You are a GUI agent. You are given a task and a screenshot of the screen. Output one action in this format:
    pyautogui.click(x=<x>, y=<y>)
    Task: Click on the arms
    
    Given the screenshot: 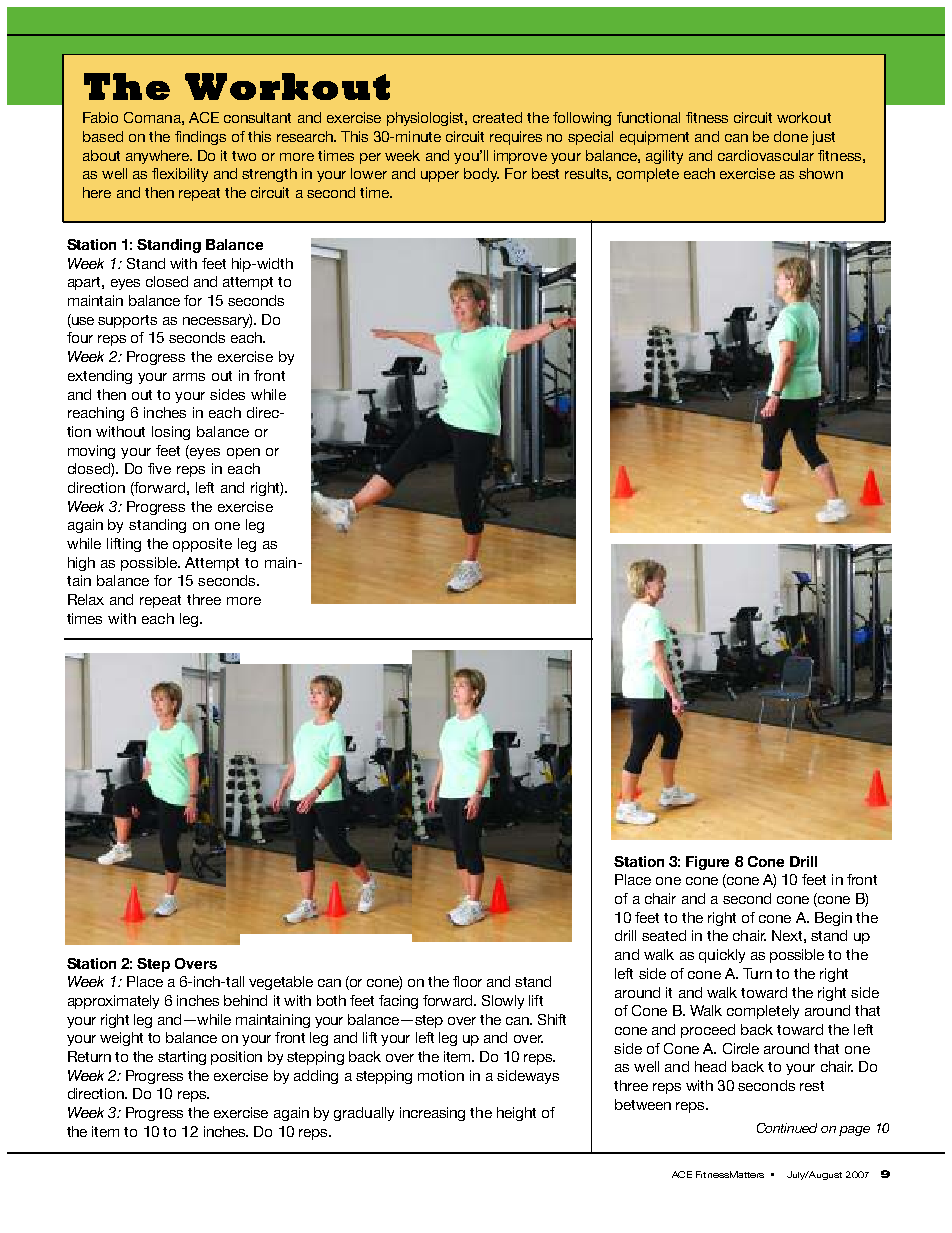 What is the action you would take?
    pyautogui.click(x=189, y=377)
